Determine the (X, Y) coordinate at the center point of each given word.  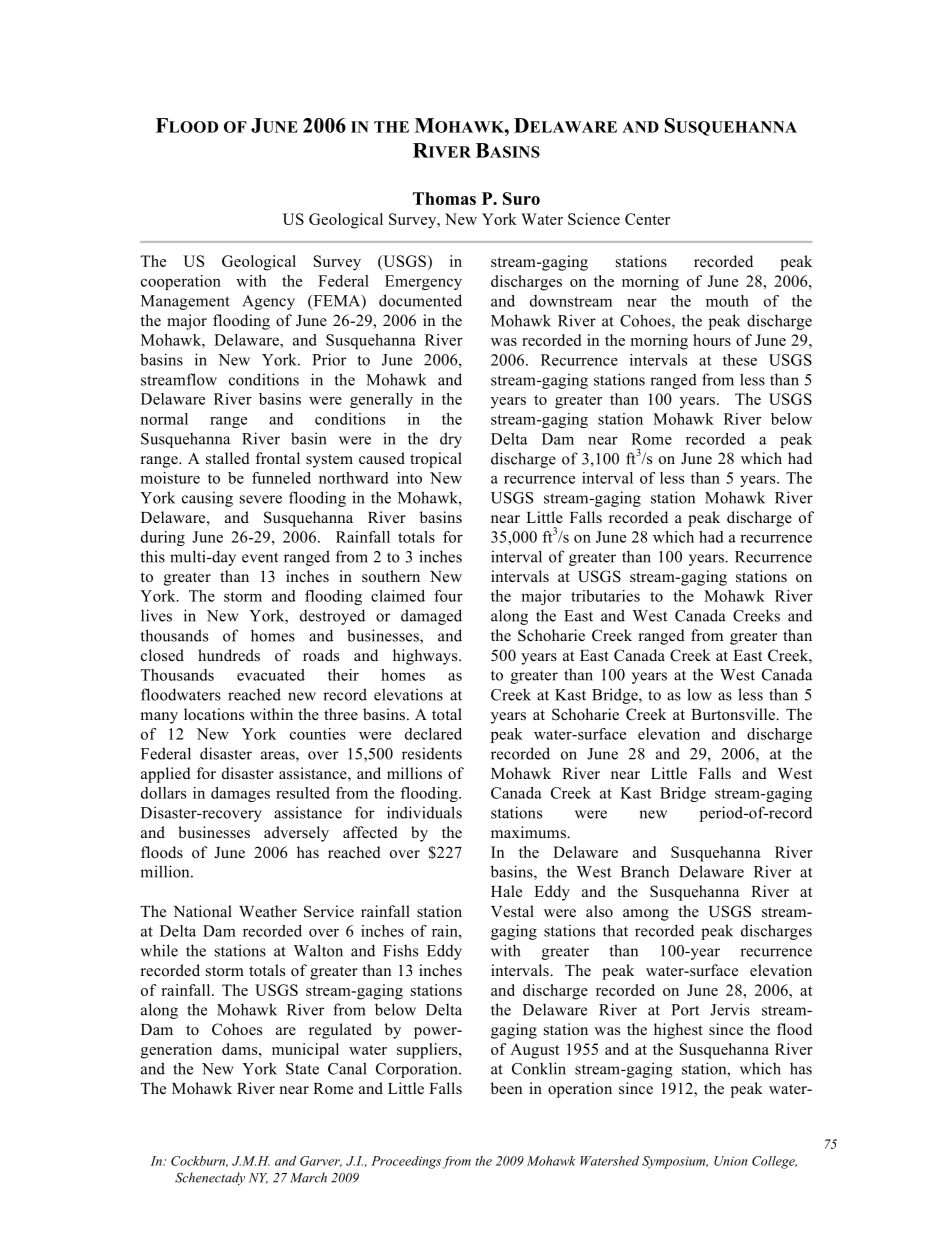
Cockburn (199, 1161)
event (260, 557)
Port (685, 1010)
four (448, 596)
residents (432, 753)
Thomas (444, 198)
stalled (228, 458)
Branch (645, 871)
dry (451, 440)
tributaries (605, 596)
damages (240, 794)
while (159, 950)
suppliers (428, 1051)
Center (647, 219)
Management (185, 302)
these (740, 360)
